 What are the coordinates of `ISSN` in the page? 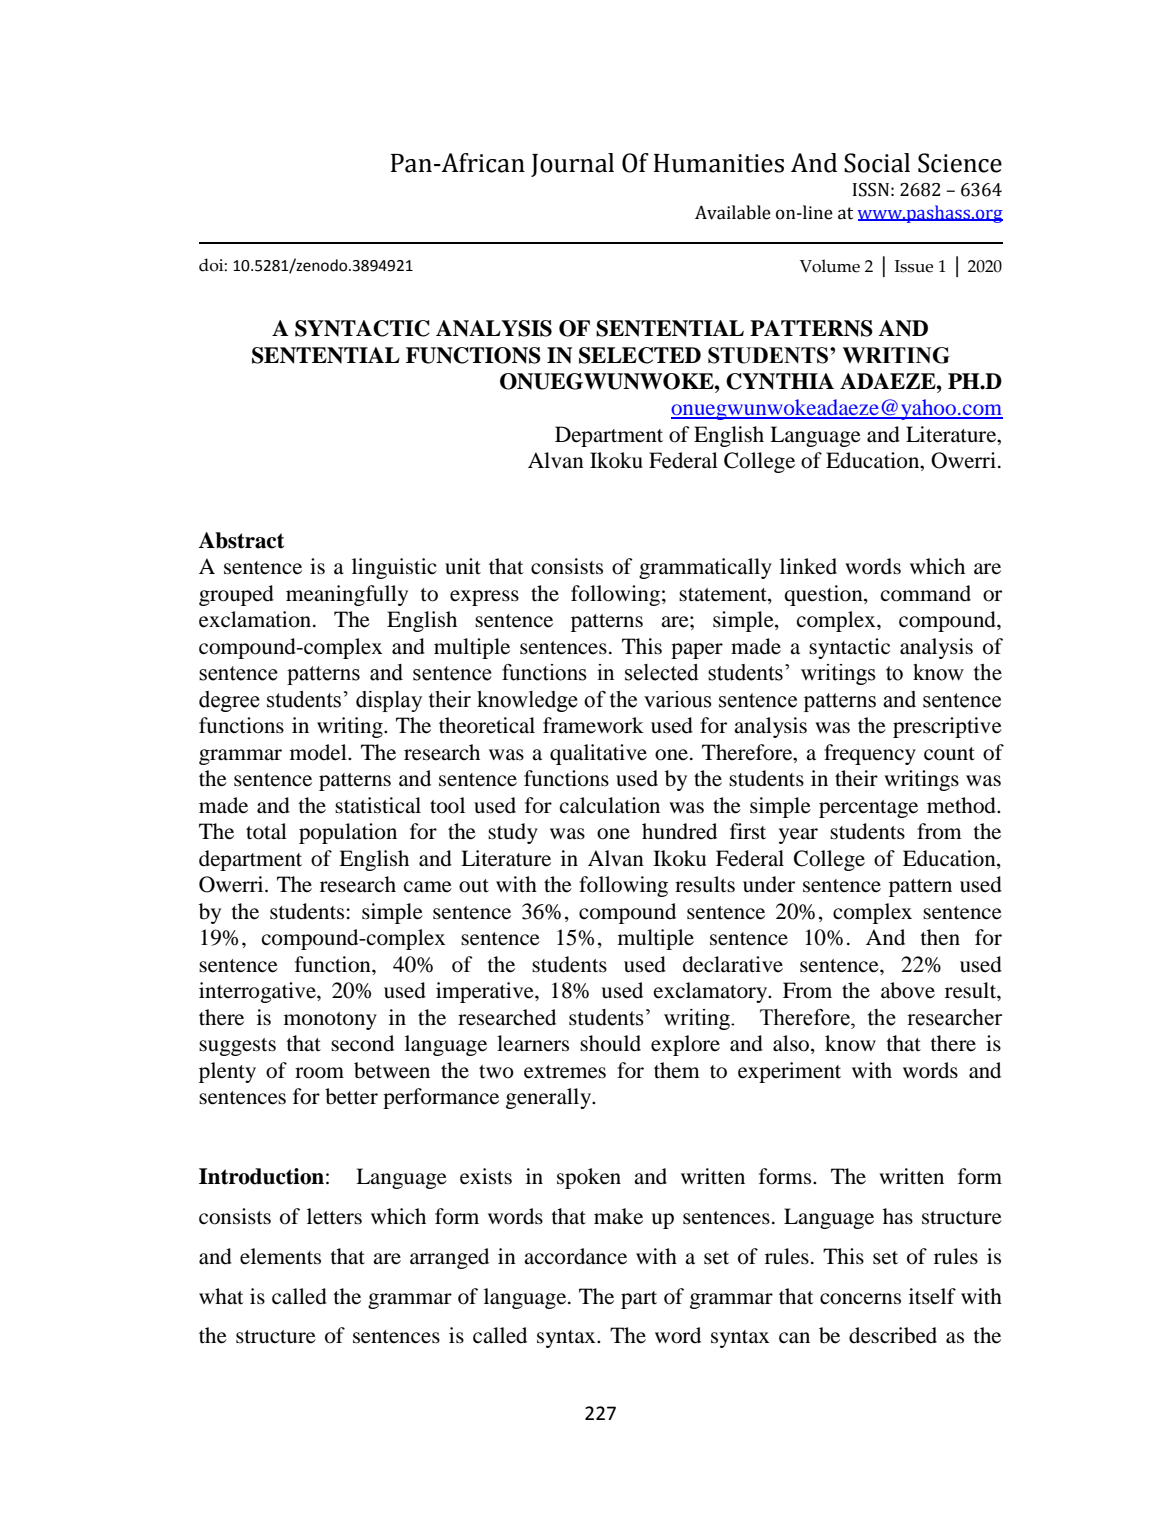 It's located at (871, 190).
